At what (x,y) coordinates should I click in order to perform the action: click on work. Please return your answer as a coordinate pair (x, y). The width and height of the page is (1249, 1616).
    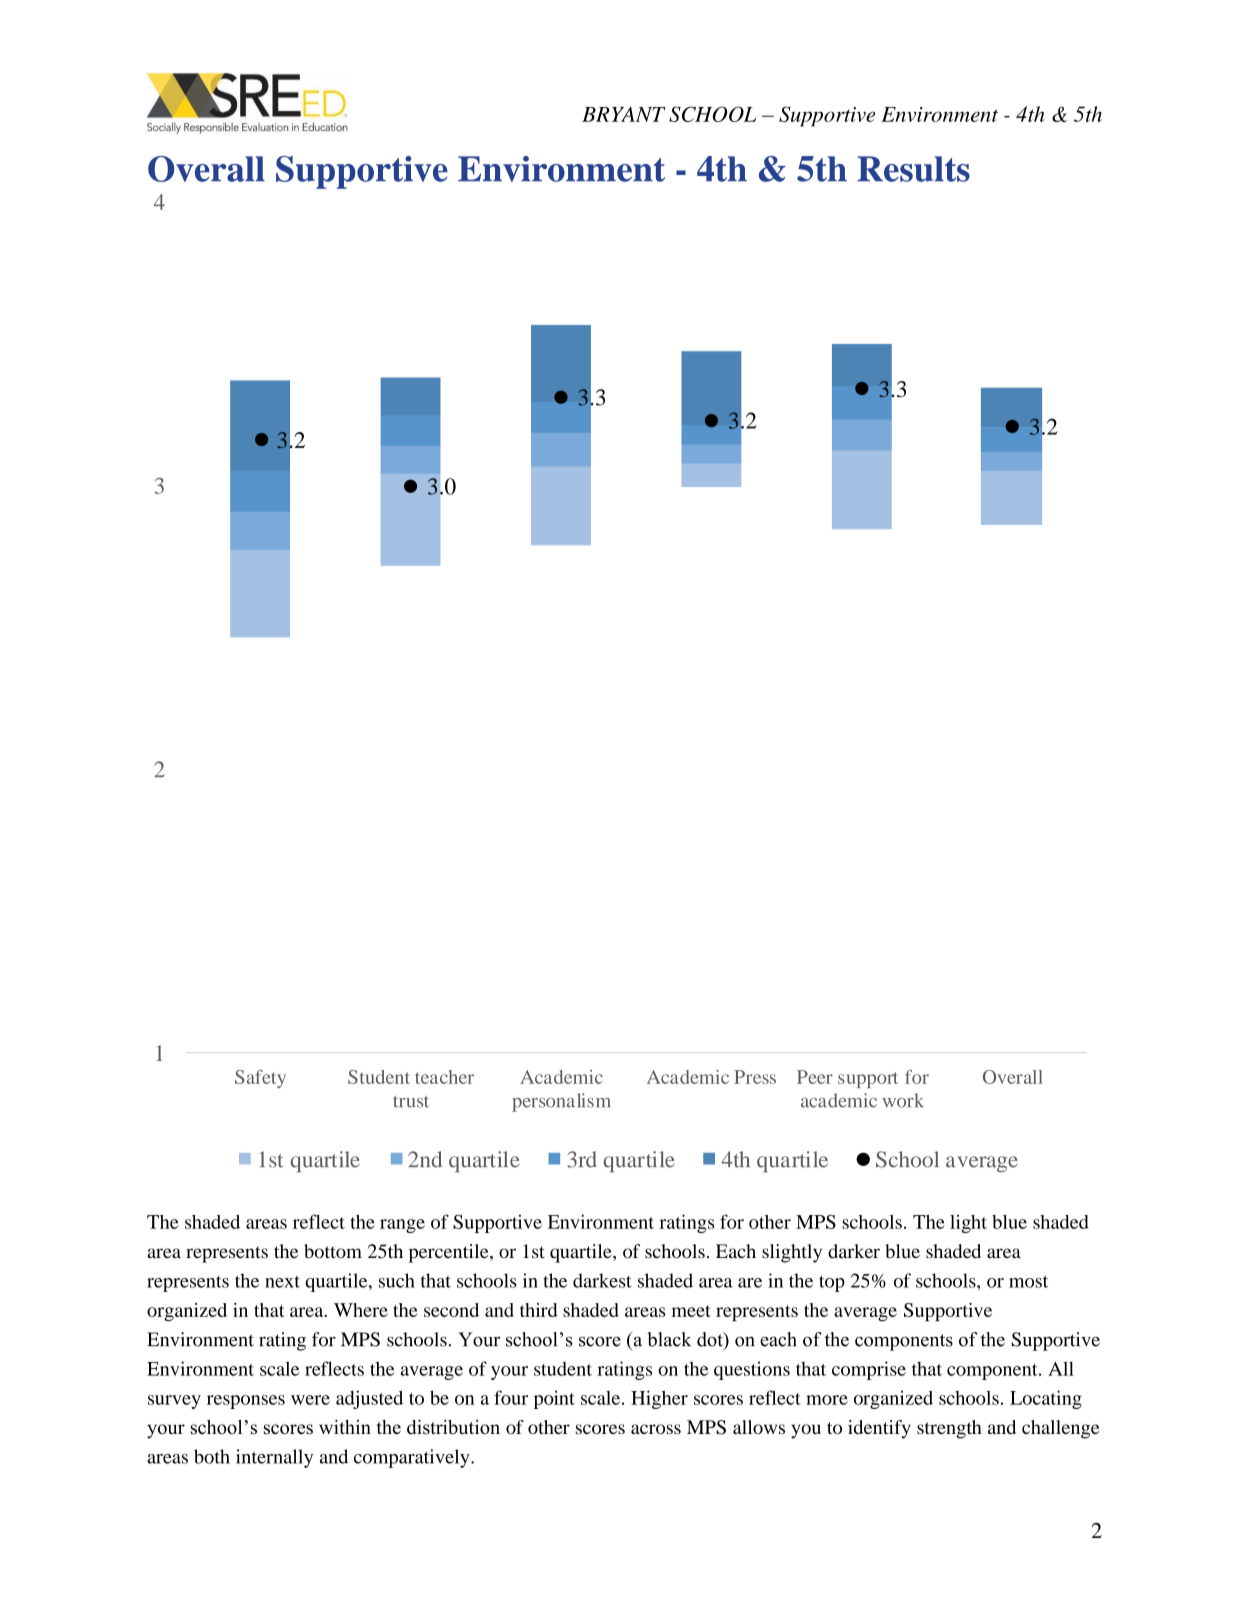
    Looking at the image, I should click on (903, 1100).
